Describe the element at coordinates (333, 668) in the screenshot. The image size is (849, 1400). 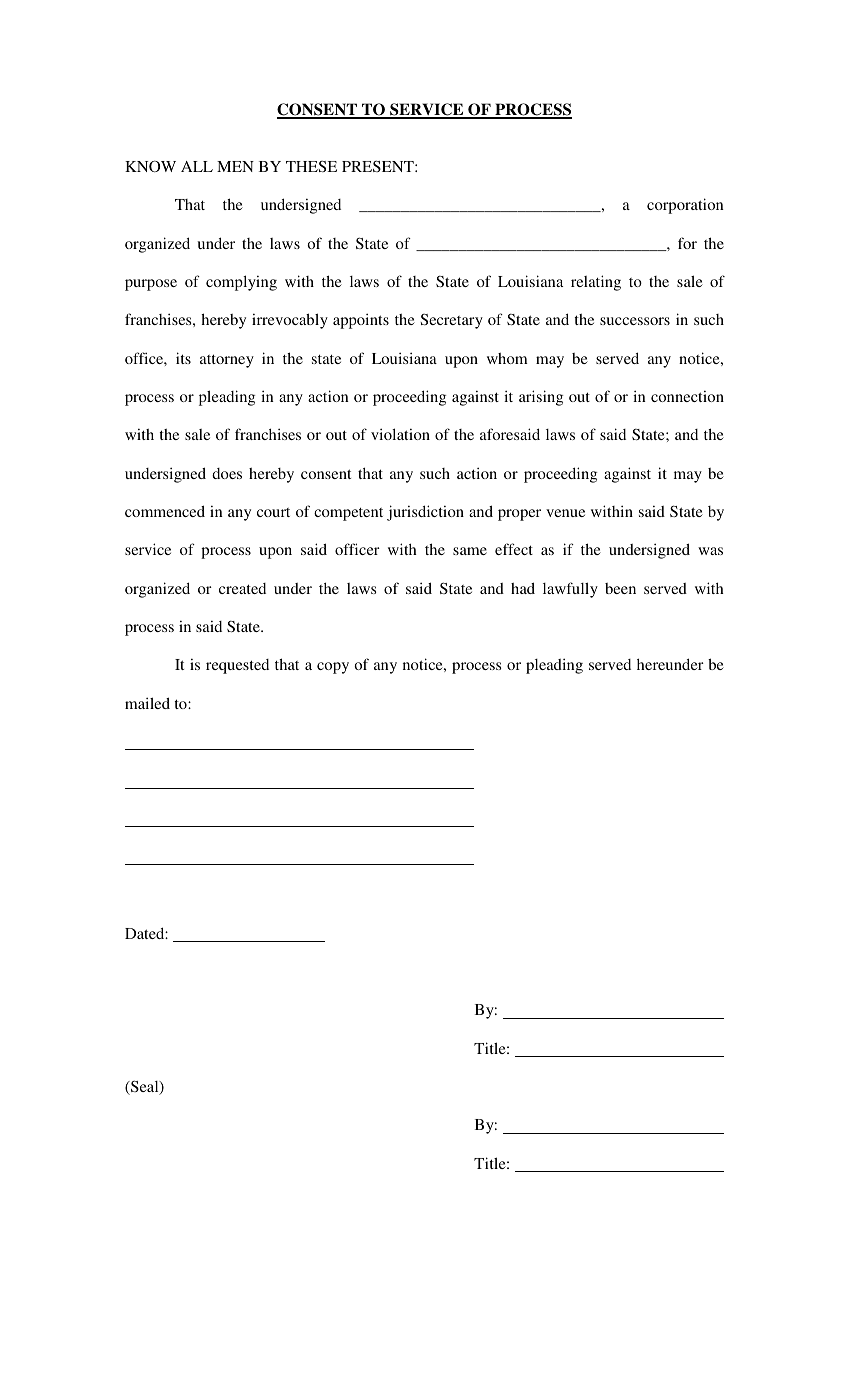
I see `copy` at that location.
